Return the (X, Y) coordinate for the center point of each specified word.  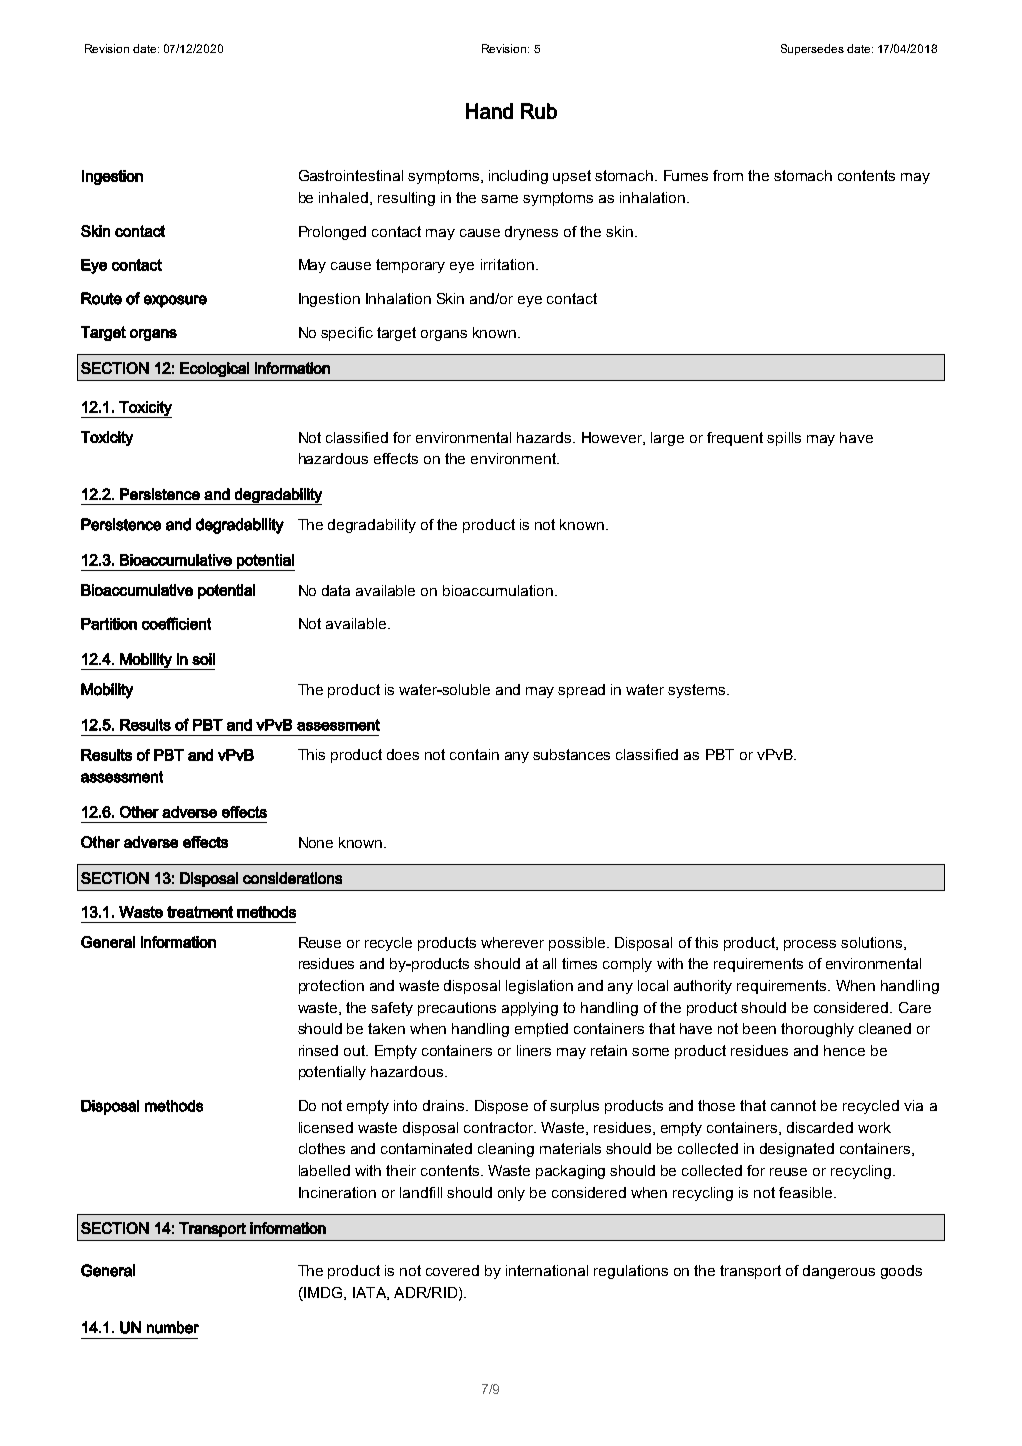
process (810, 945)
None (316, 842)
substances (571, 754)
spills (784, 439)
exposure (175, 301)
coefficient (176, 623)
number (173, 1327)
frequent (735, 439)
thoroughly (817, 1030)
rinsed (318, 1050)
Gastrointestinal (351, 175)
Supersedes (812, 49)
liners (534, 1050)
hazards (545, 437)
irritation (507, 264)
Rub (539, 111)
